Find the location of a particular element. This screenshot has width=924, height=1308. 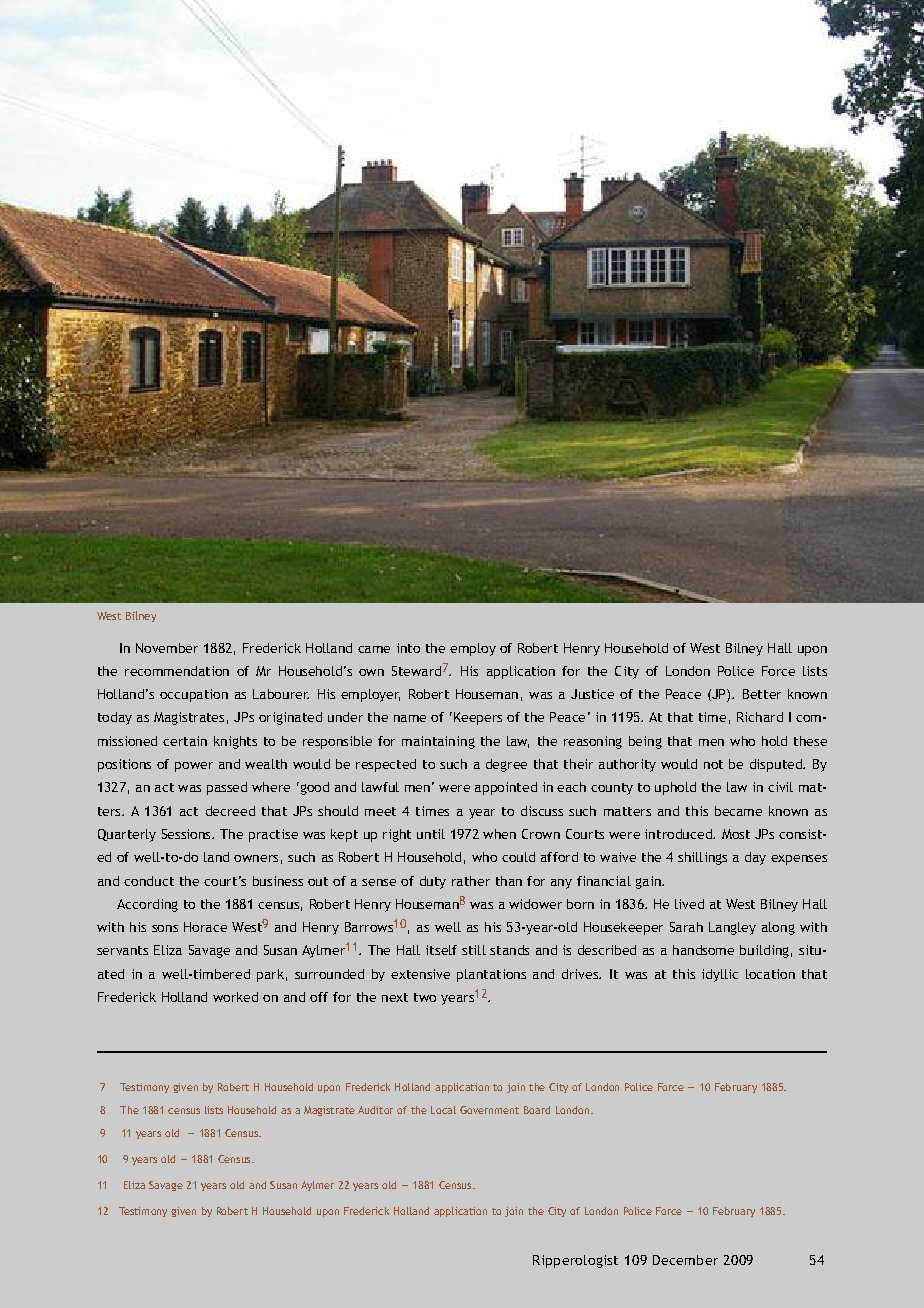

Local is located at coordinates (443, 1110).
